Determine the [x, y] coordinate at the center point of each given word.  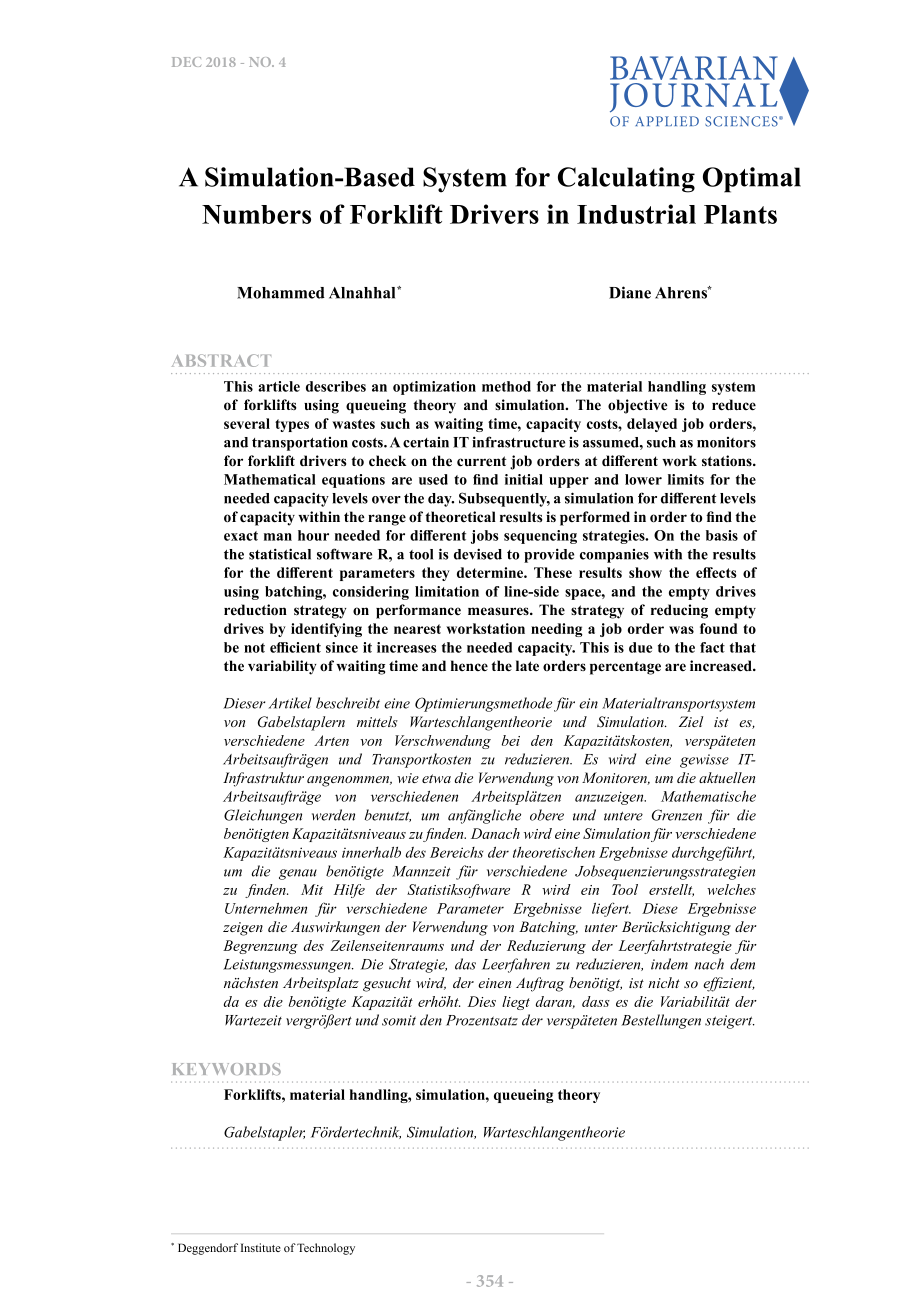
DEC [186, 62]
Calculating [626, 180]
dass [596, 1001]
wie [408, 778]
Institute [261, 1247]
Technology [326, 1249]
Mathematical [270, 479]
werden [333, 815]
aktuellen [727, 777]
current [481, 461]
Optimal [752, 180]
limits [686, 479]
